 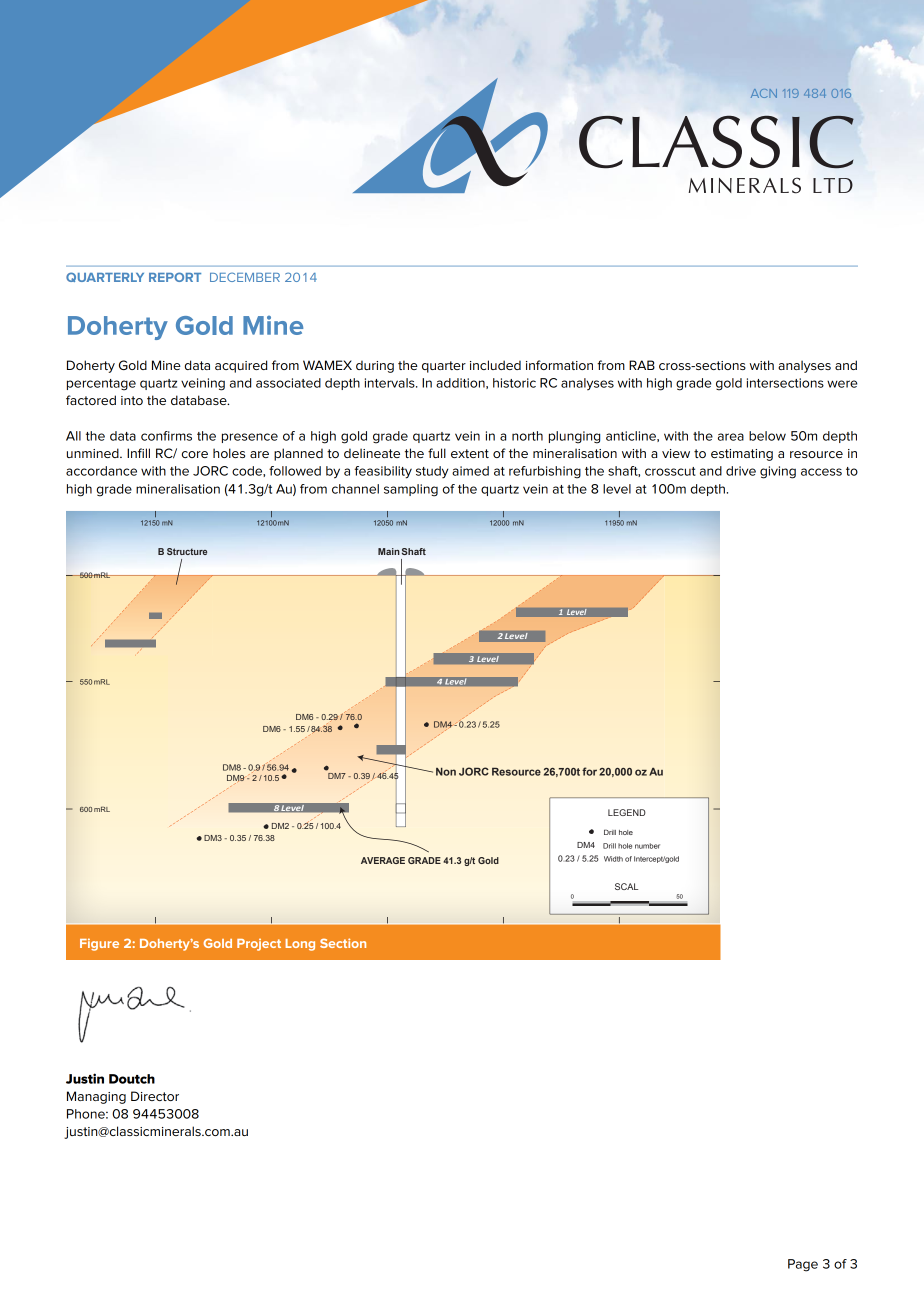 I want to click on Page, so click(x=803, y=1265).
